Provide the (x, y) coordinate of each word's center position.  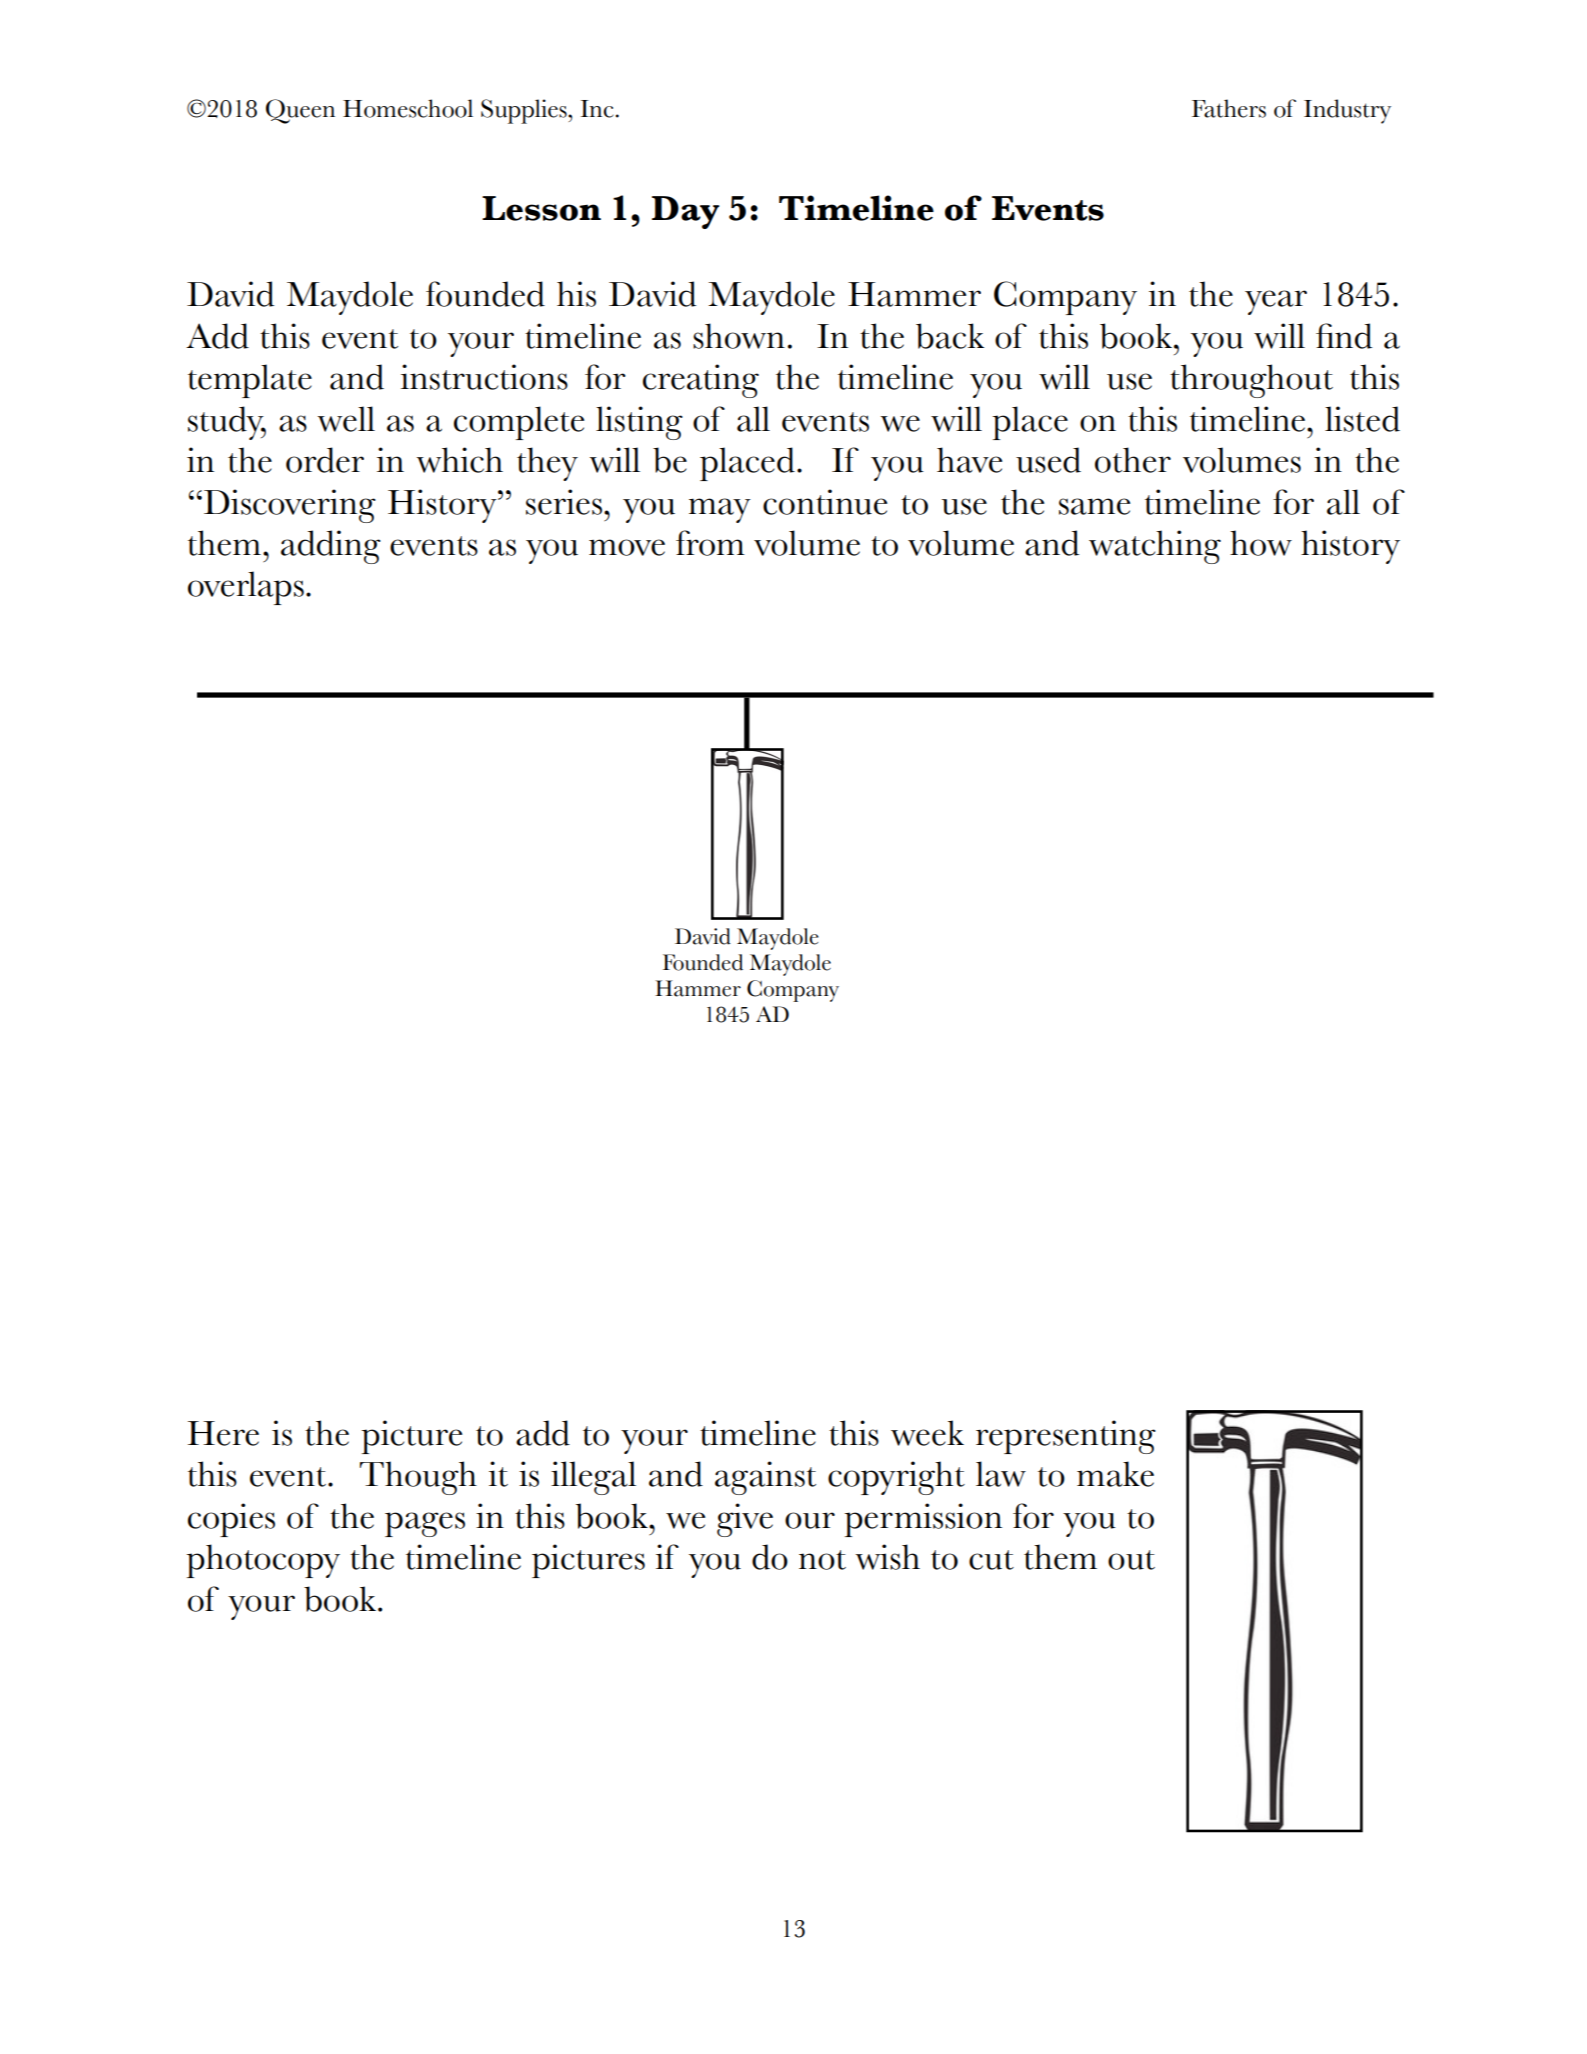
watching (1155, 547)
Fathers (1229, 108)
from (710, 543)
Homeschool (408, 108)
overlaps (246, 588)
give (745, 1520)
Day (685, 212)
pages (425, 1524)
